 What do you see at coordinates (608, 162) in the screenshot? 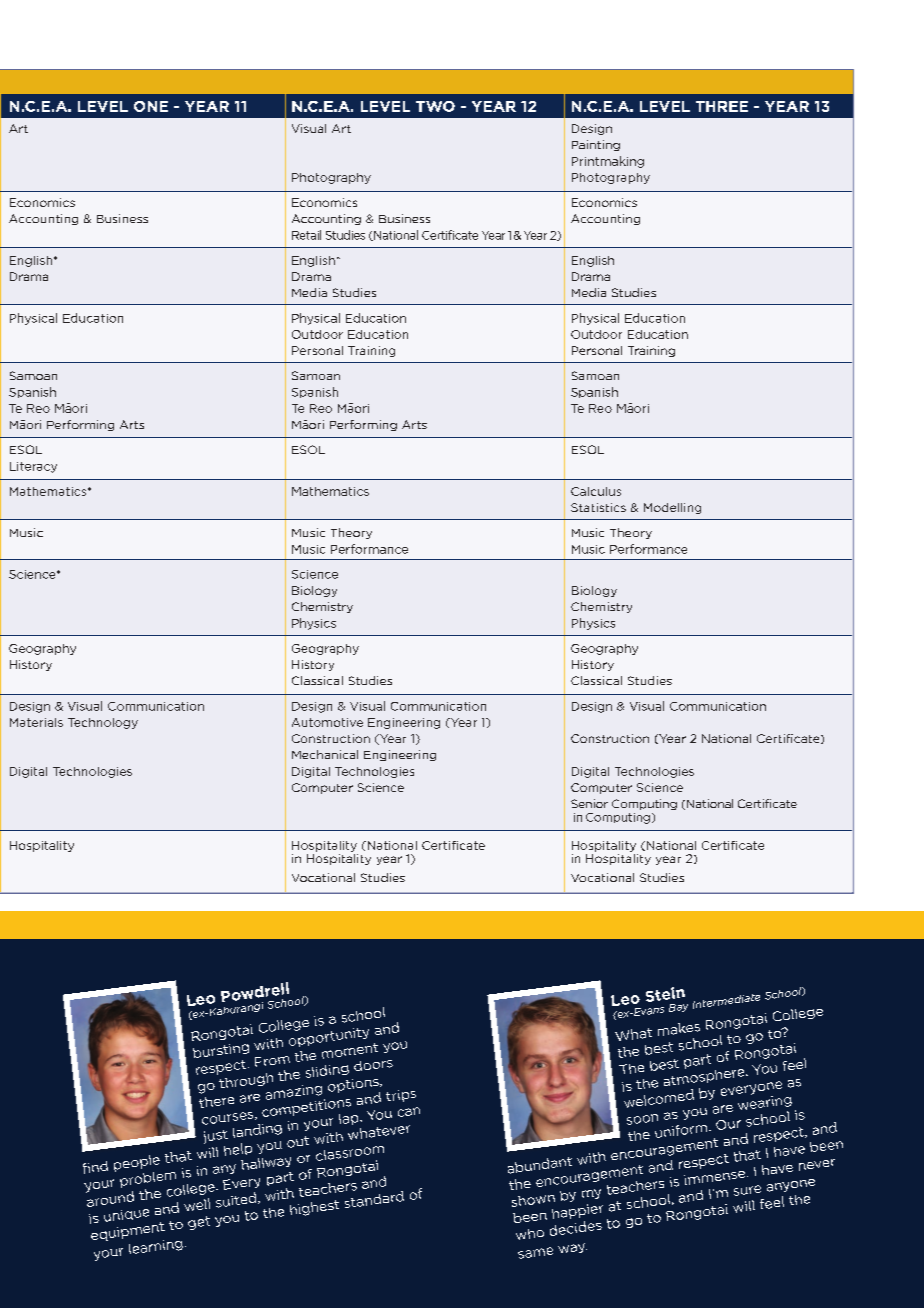
I see `Printmaking` at bounding box center [608, 162].
